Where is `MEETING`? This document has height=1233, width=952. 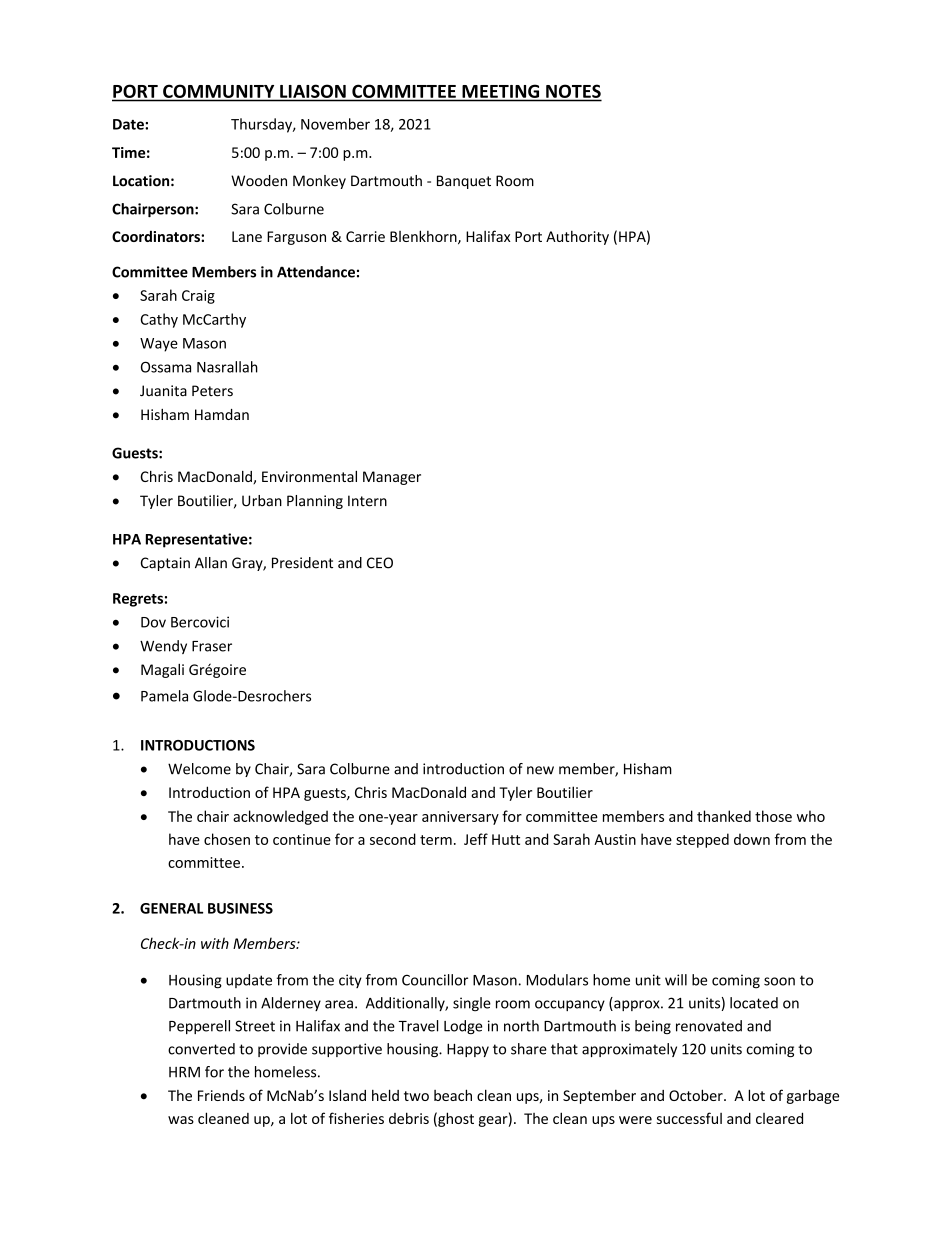 MEETING is located at coordinates (500, 91).
